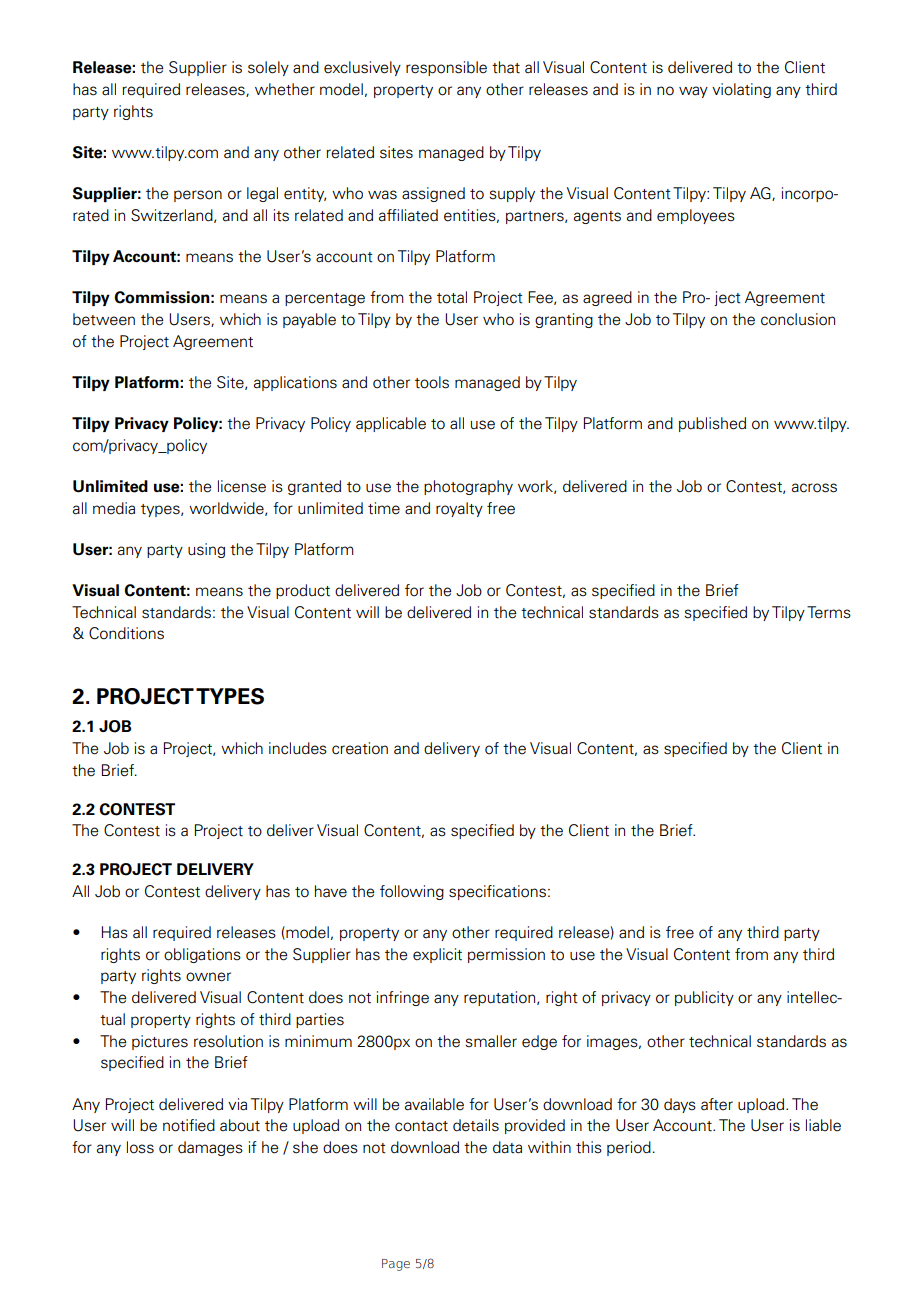  What do you see at coordinates (712, 424) in the screenshot?
I see `published` at bounding box center [712, 424].
